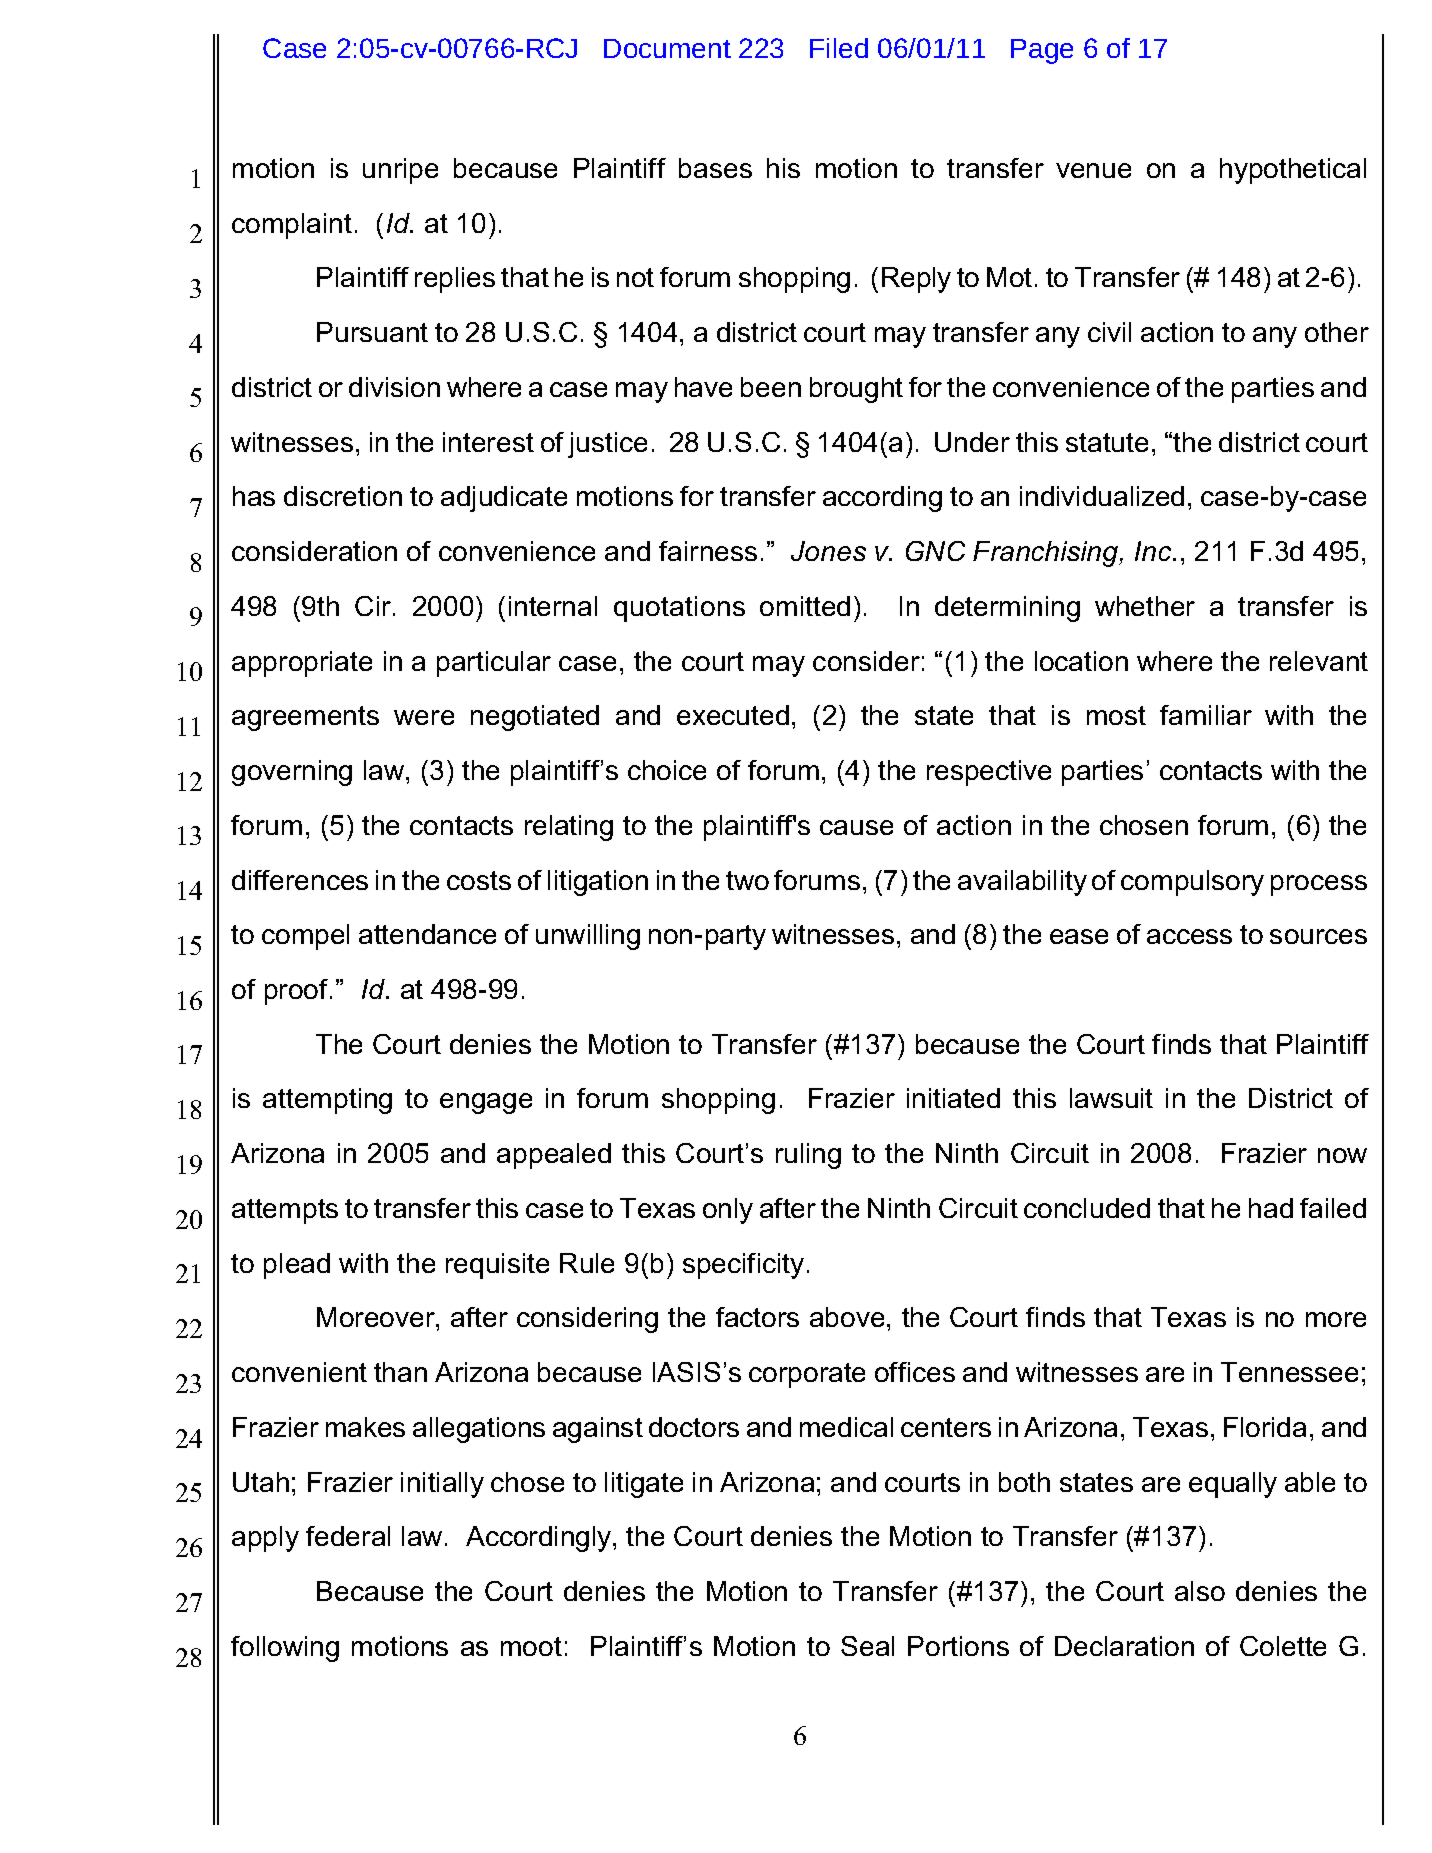 This image has width=1432, height=1853. I want to click on statute, so click(1107, 442).
